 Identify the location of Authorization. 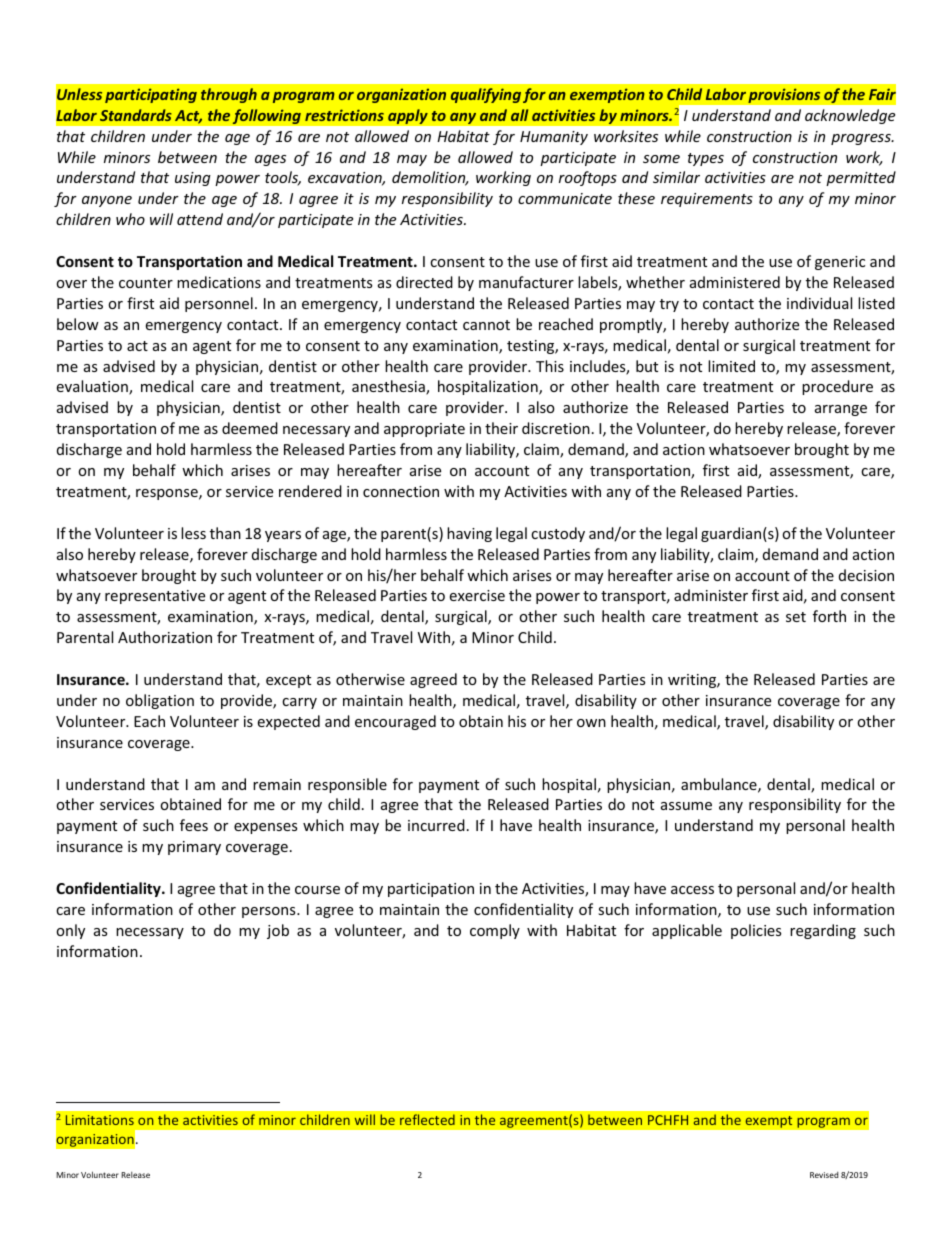
(165, 637).
